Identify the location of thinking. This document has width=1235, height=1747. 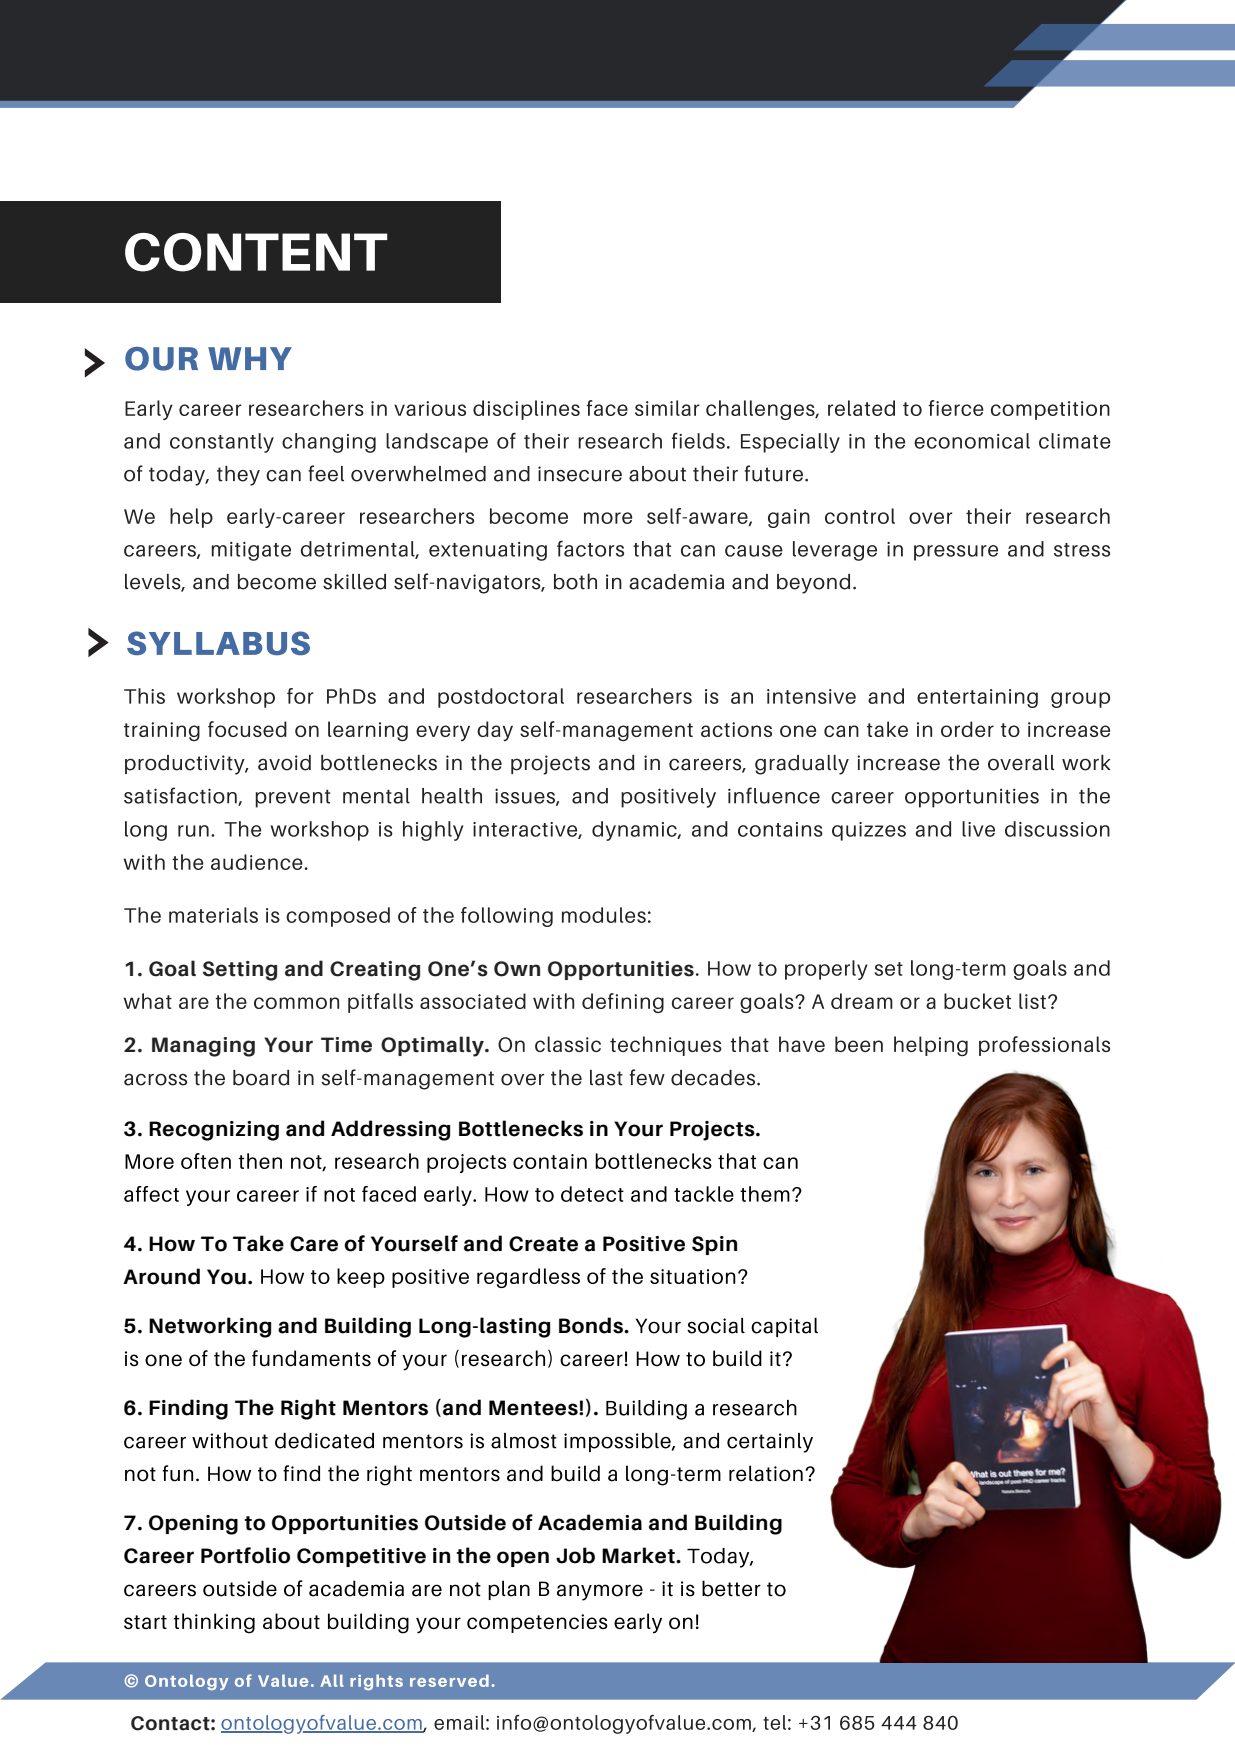
(214, 1623).
